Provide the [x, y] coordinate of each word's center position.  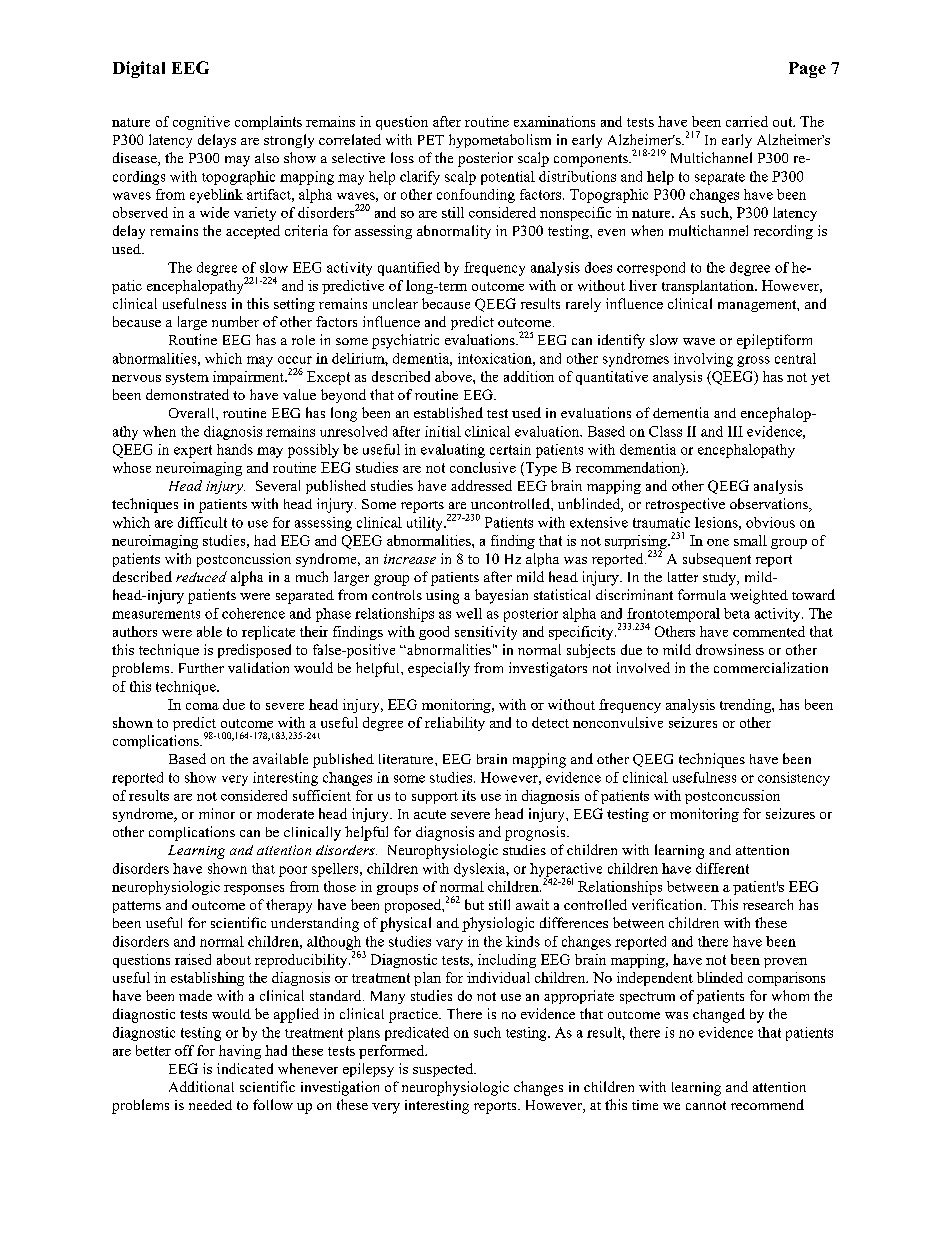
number [235, 321]
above [454, 376]
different [722, 868]
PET [431, 140]
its [469, 795]
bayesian [501, 596]
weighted [759, 596]
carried [747, 121]
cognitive [201, 123]
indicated [245, 1068]
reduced [201, 576]
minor [217, 813]
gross [753, 361]
